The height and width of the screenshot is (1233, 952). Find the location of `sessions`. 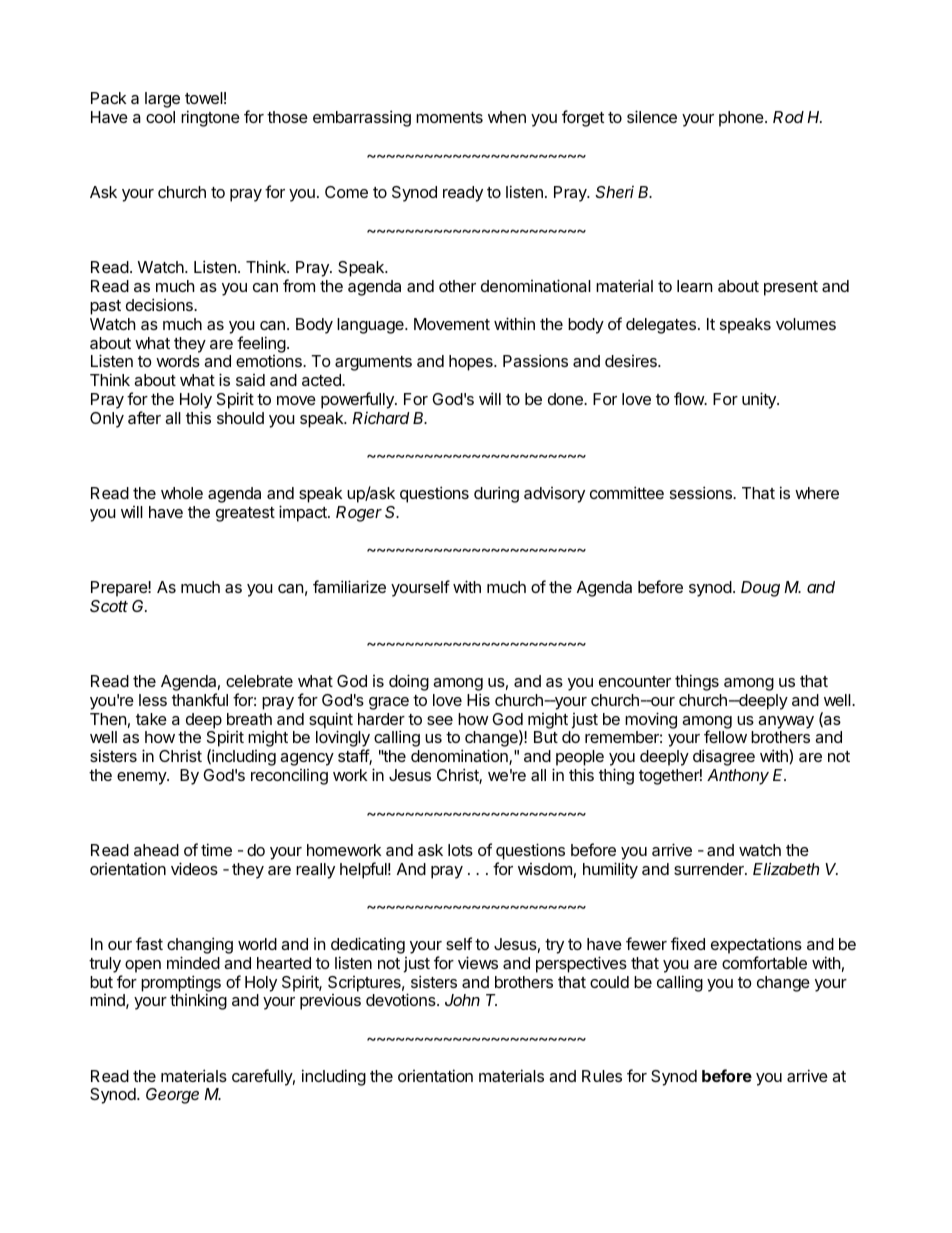

sessions is located at coordinates (702, 492).
